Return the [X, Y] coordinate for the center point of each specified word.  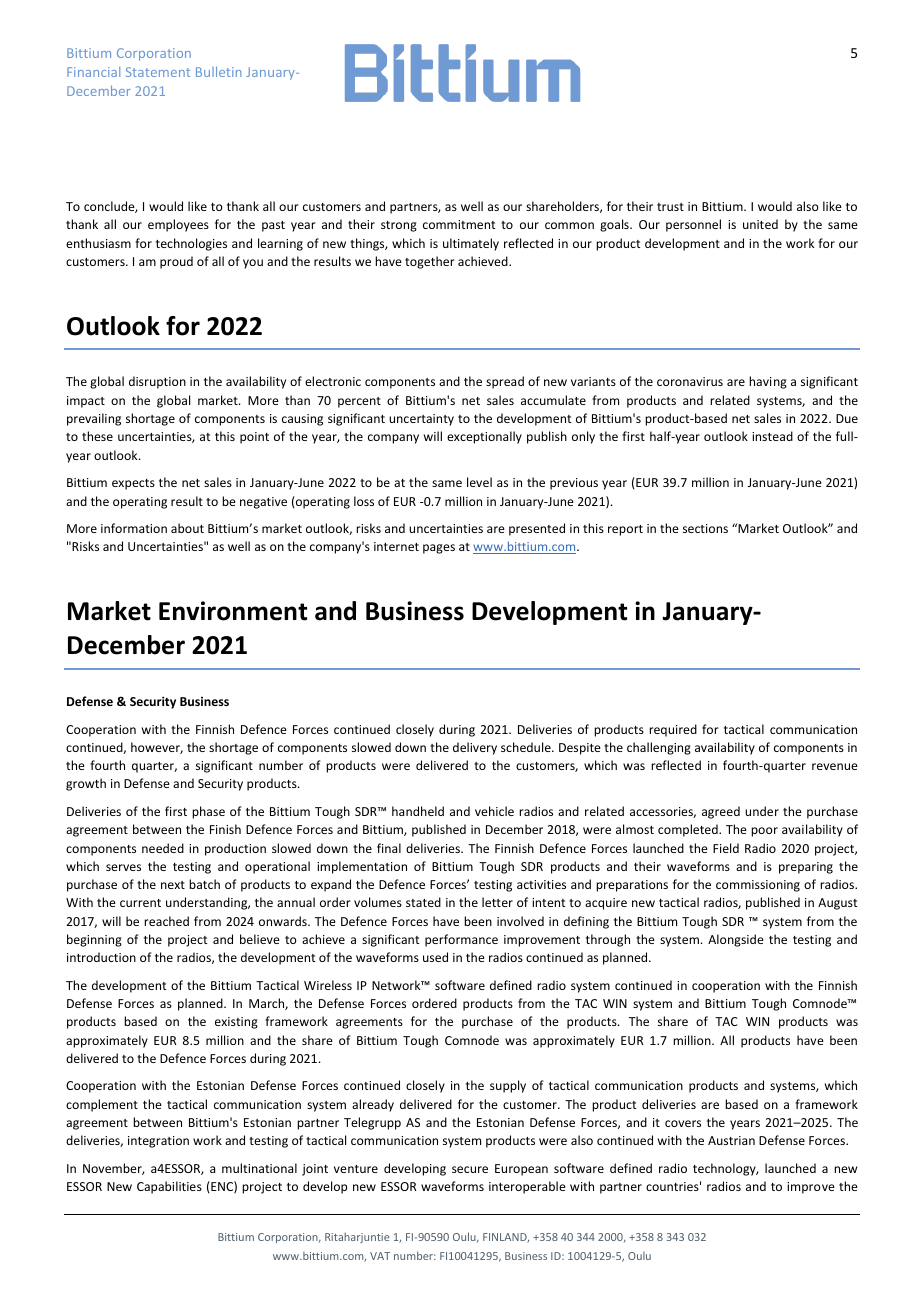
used [435, 957]
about [187, 528]
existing [236, 1023]
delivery [475, 748]
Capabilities [169, 1187]
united [760, 224]
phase [208, 812]
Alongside [736, 940]
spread [505, 382]
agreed [721, 812]
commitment [459, 224]
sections [705, 528]
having [768, 382]
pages [439, 549]
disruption [157, 382]
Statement [158, 72]
